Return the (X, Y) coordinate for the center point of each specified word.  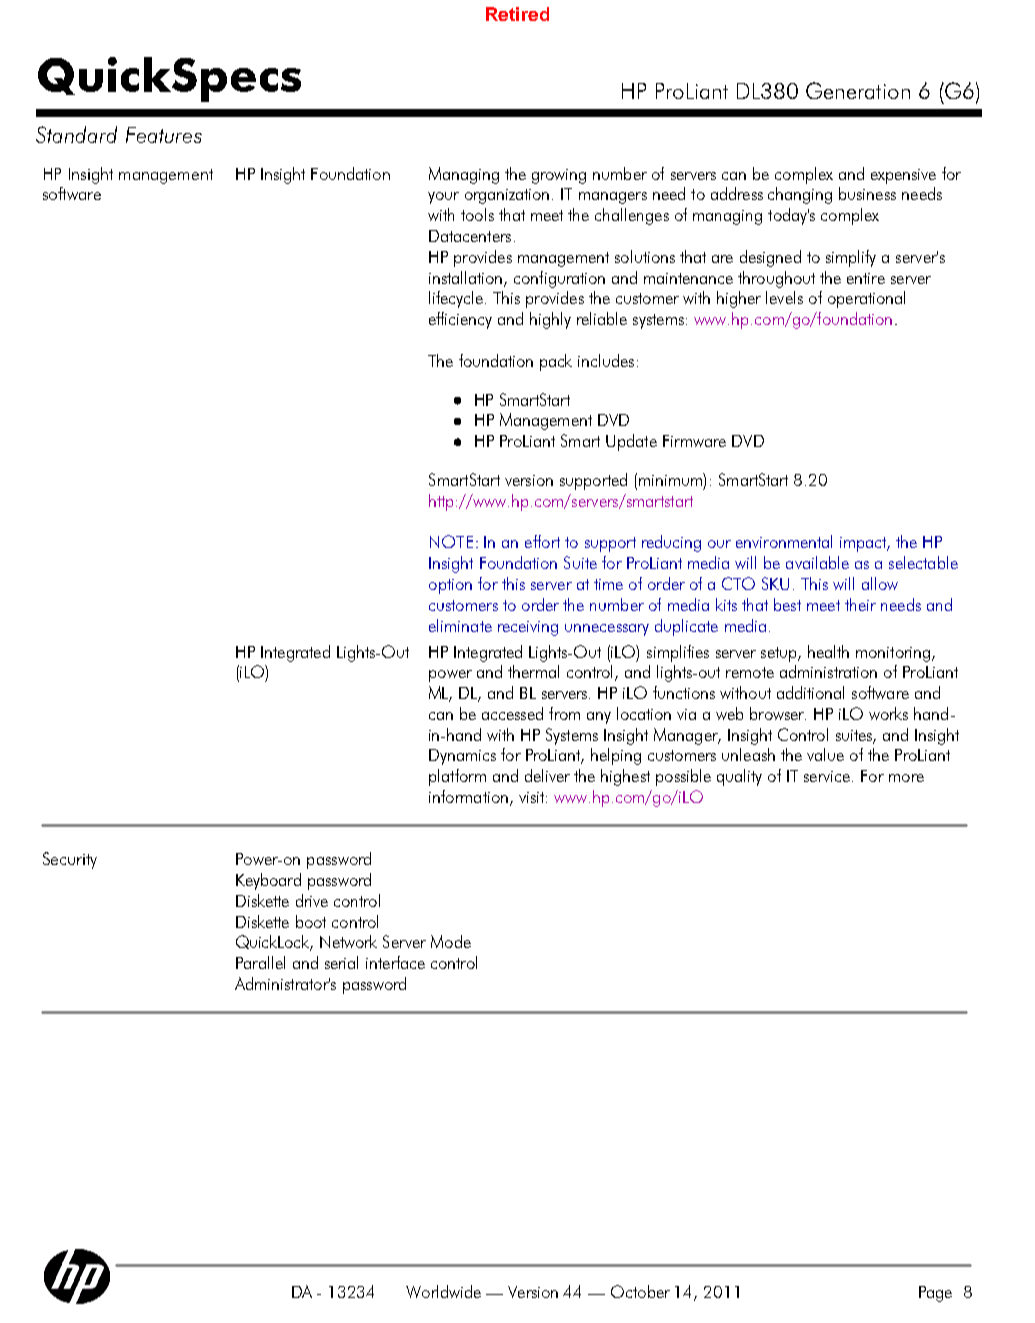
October (640, 1291)
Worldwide (443, 1291)
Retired (517, 14)
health (828, 651)
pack (556, 362)
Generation (858, 90)
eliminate (460, 625)
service (827, 776)
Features (164, 135)
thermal (533, 671)
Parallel (260, 962)
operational (866, 299)
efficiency (460, 320)
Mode (451, 941)
